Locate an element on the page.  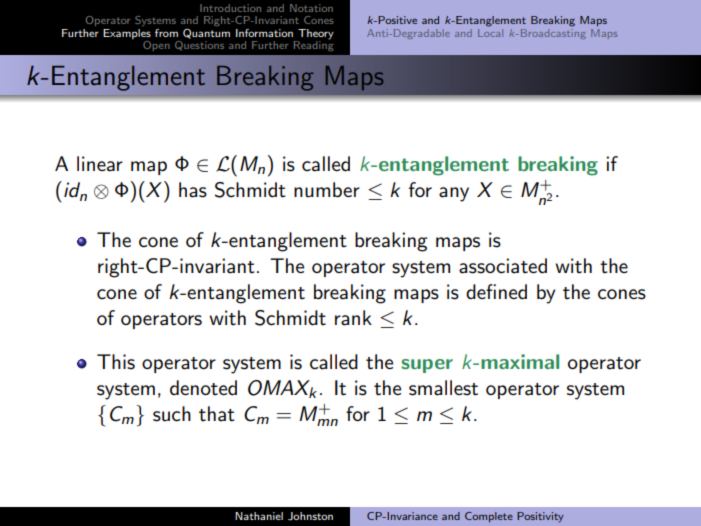
has is located at coordinates (193, 190).
